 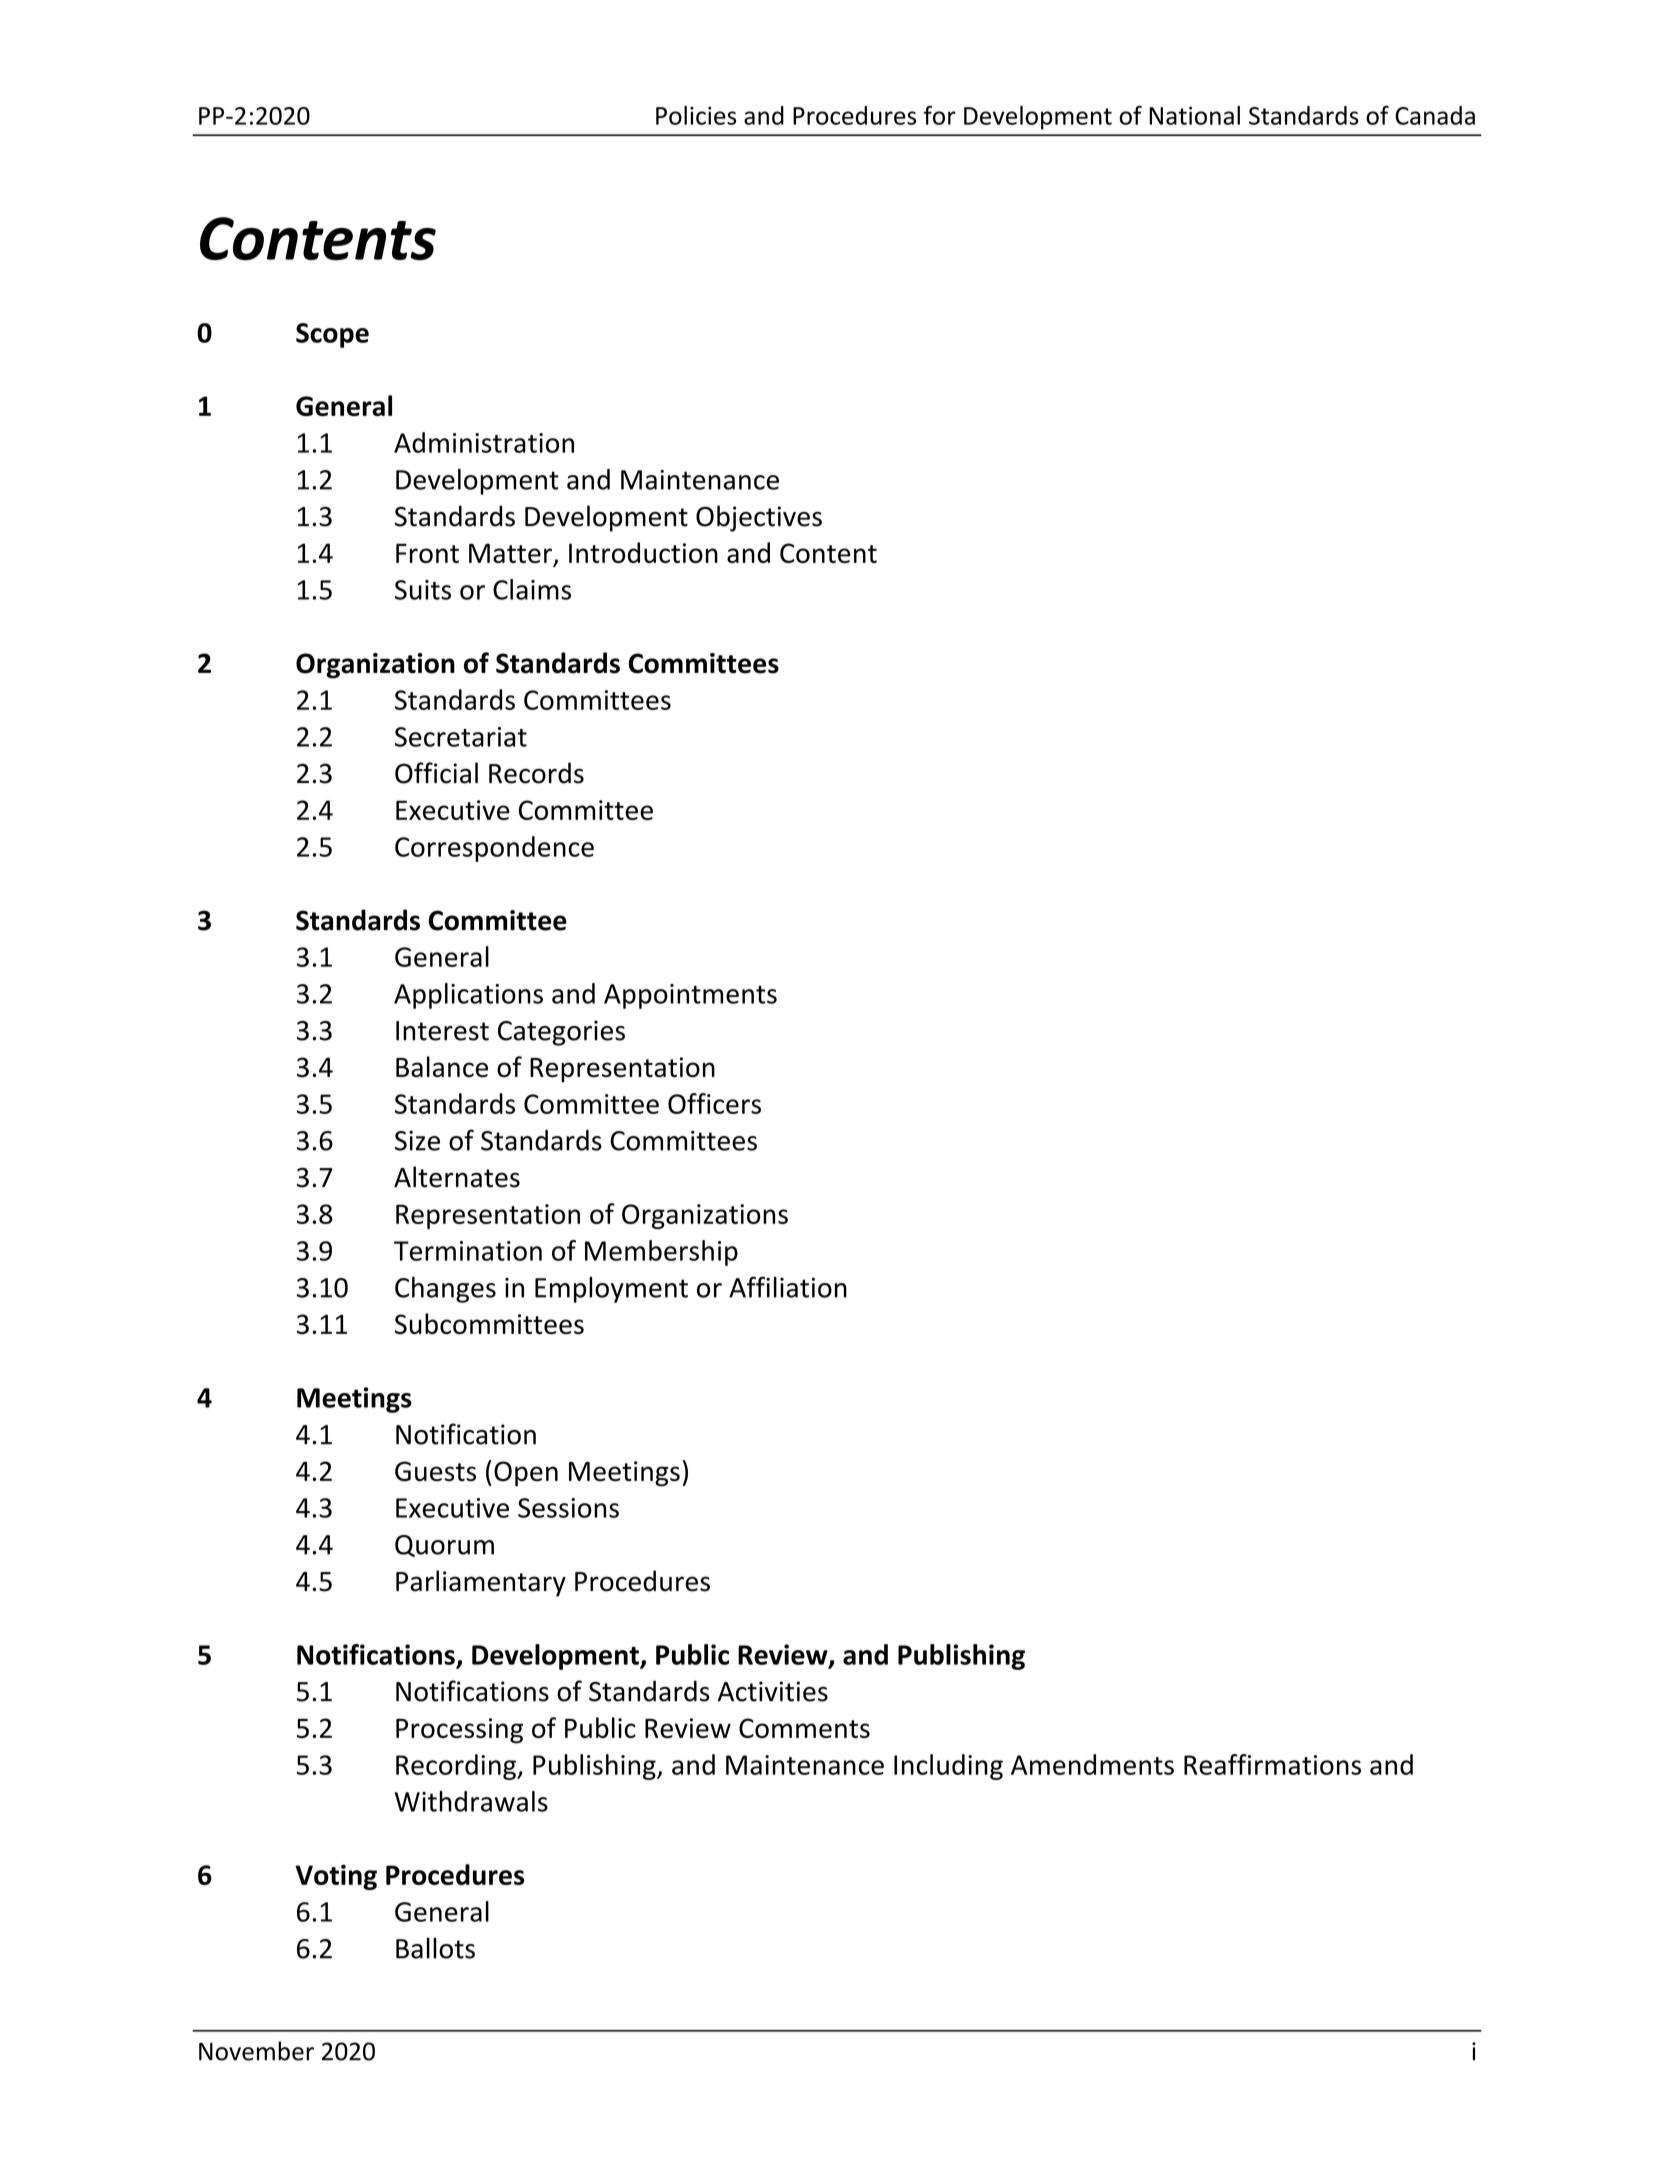 I want to click on Amendments, so click(x=1092, y=1764).
